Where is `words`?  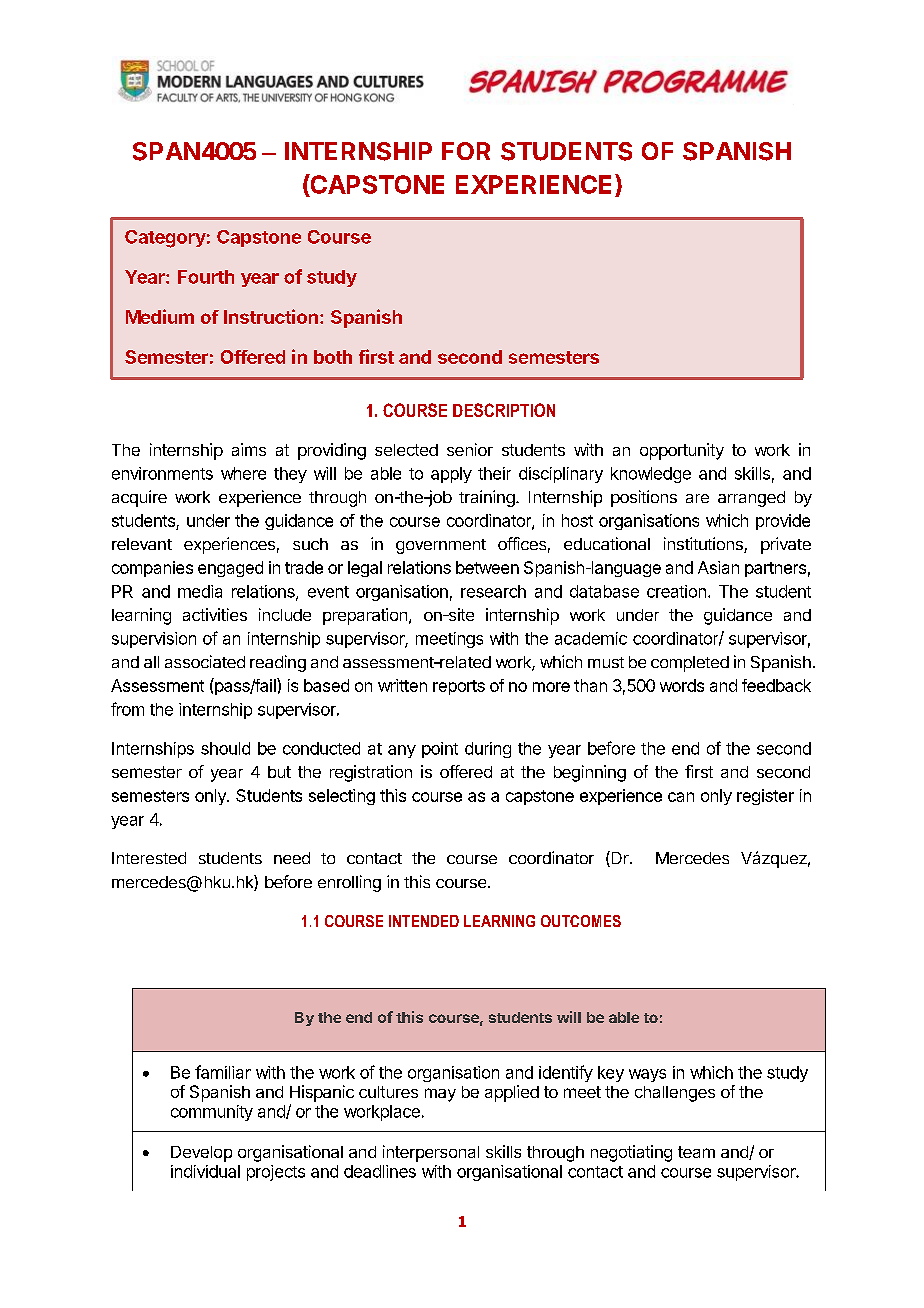 words is located at coordinates (682, 685).
